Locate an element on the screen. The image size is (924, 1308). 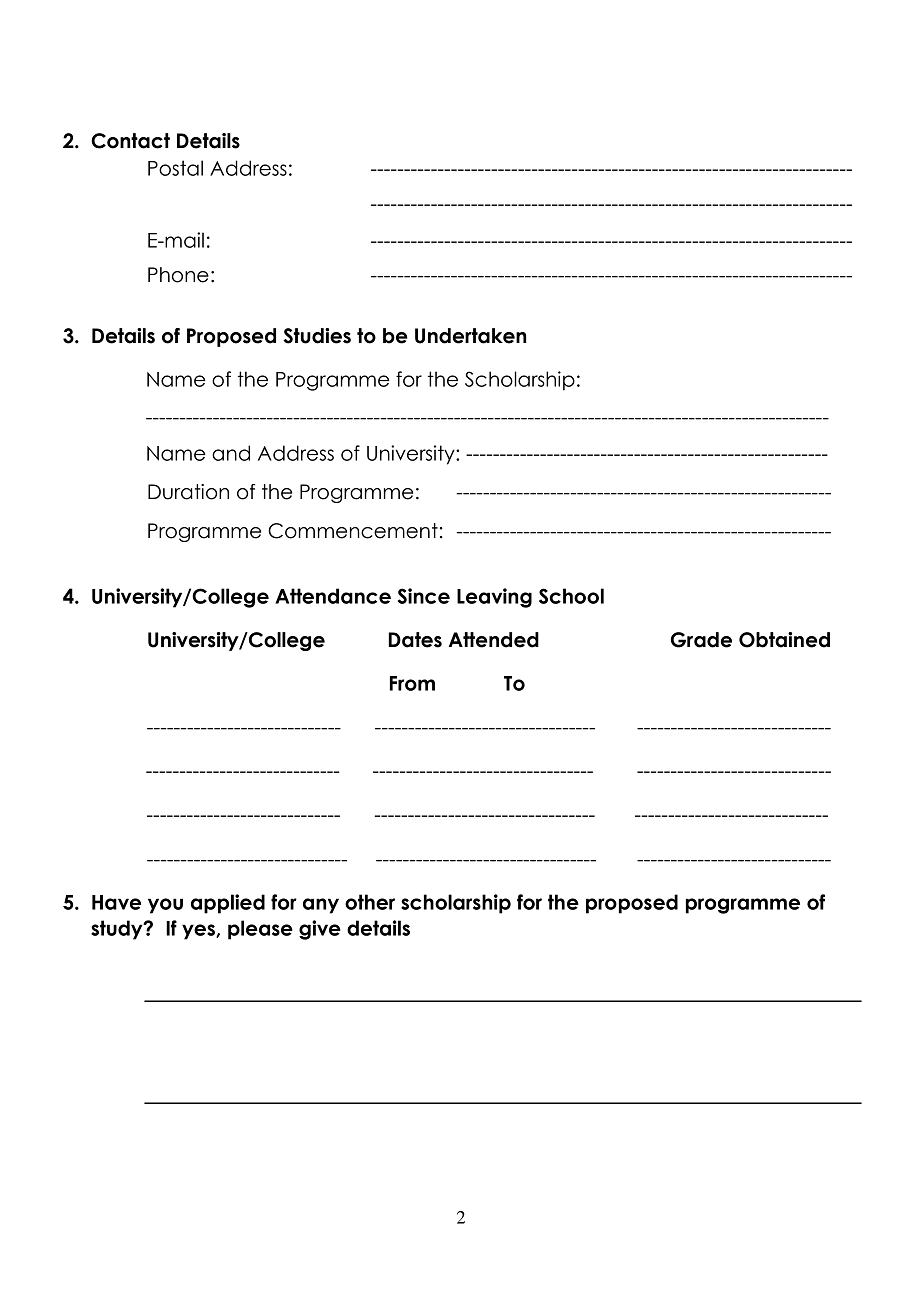
Dates is located at coordinates (415, 640).
